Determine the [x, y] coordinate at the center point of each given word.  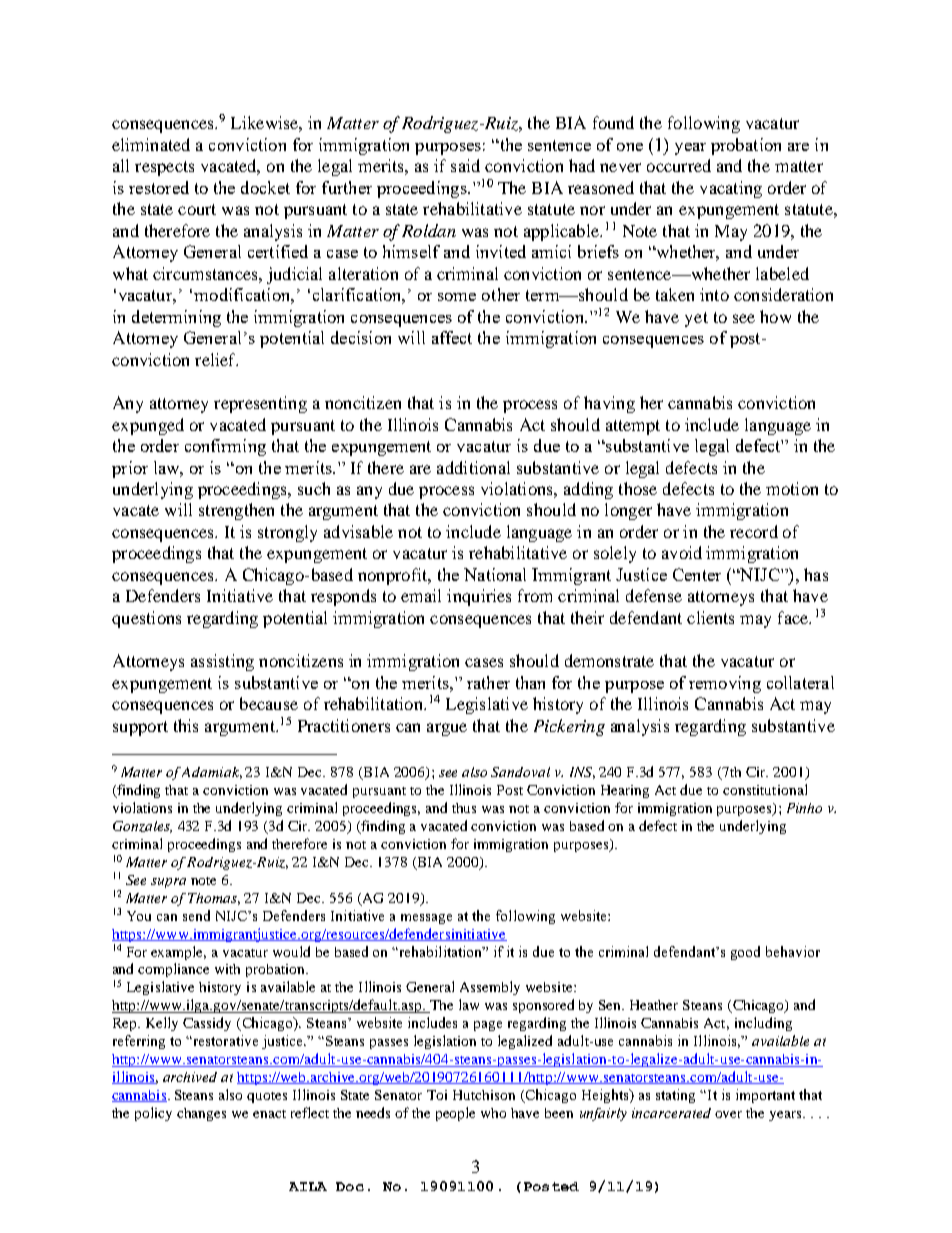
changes [201, 1114]
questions [146, 619]
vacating [731, 189]
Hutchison [484, 1095]
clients [710, 617]
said [465, 165]
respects [164, 168]
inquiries [479, 597]
